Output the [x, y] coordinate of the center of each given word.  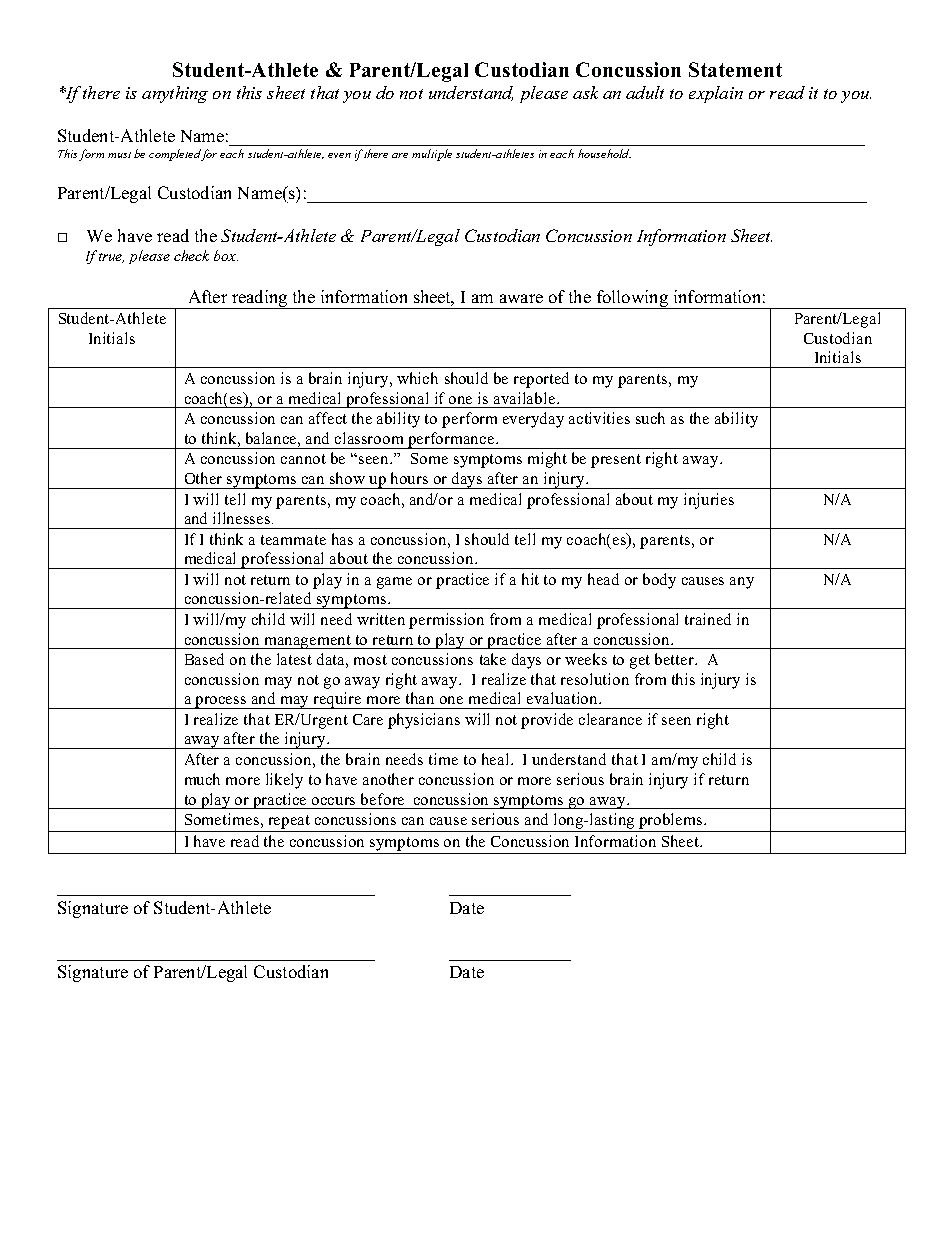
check [191, 255]
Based [204, 659]
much [202, 779]
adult [645, 92]
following [632, 299]
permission [446, 621]
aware [521, 298]
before [382, 799]
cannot [303, 459]
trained [708, 619]
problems [672, 821]
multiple [432, 155]
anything [175, 94]
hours [409, 478]
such [650, 418]
